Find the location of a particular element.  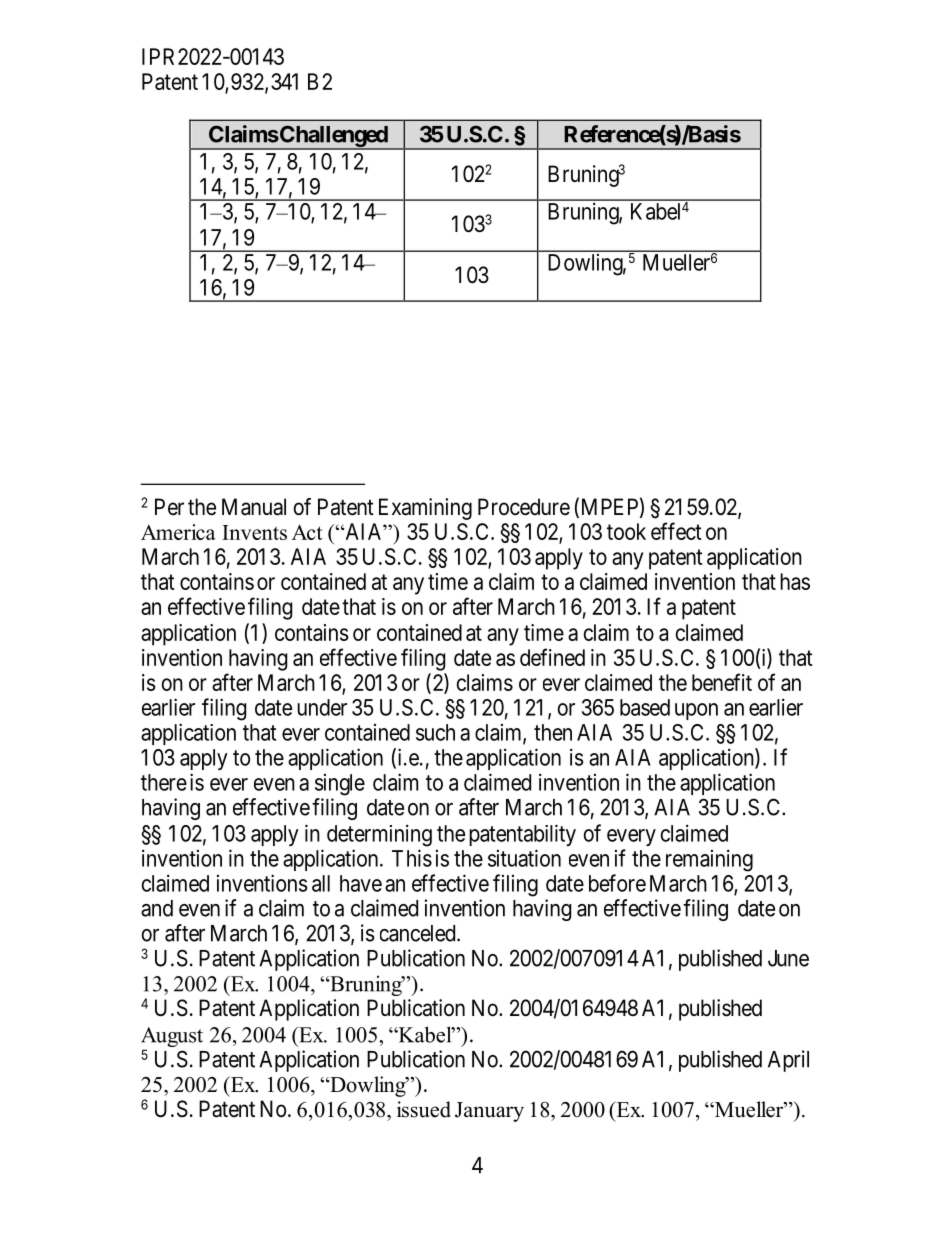

January is located at coordinates (489, 1112).
